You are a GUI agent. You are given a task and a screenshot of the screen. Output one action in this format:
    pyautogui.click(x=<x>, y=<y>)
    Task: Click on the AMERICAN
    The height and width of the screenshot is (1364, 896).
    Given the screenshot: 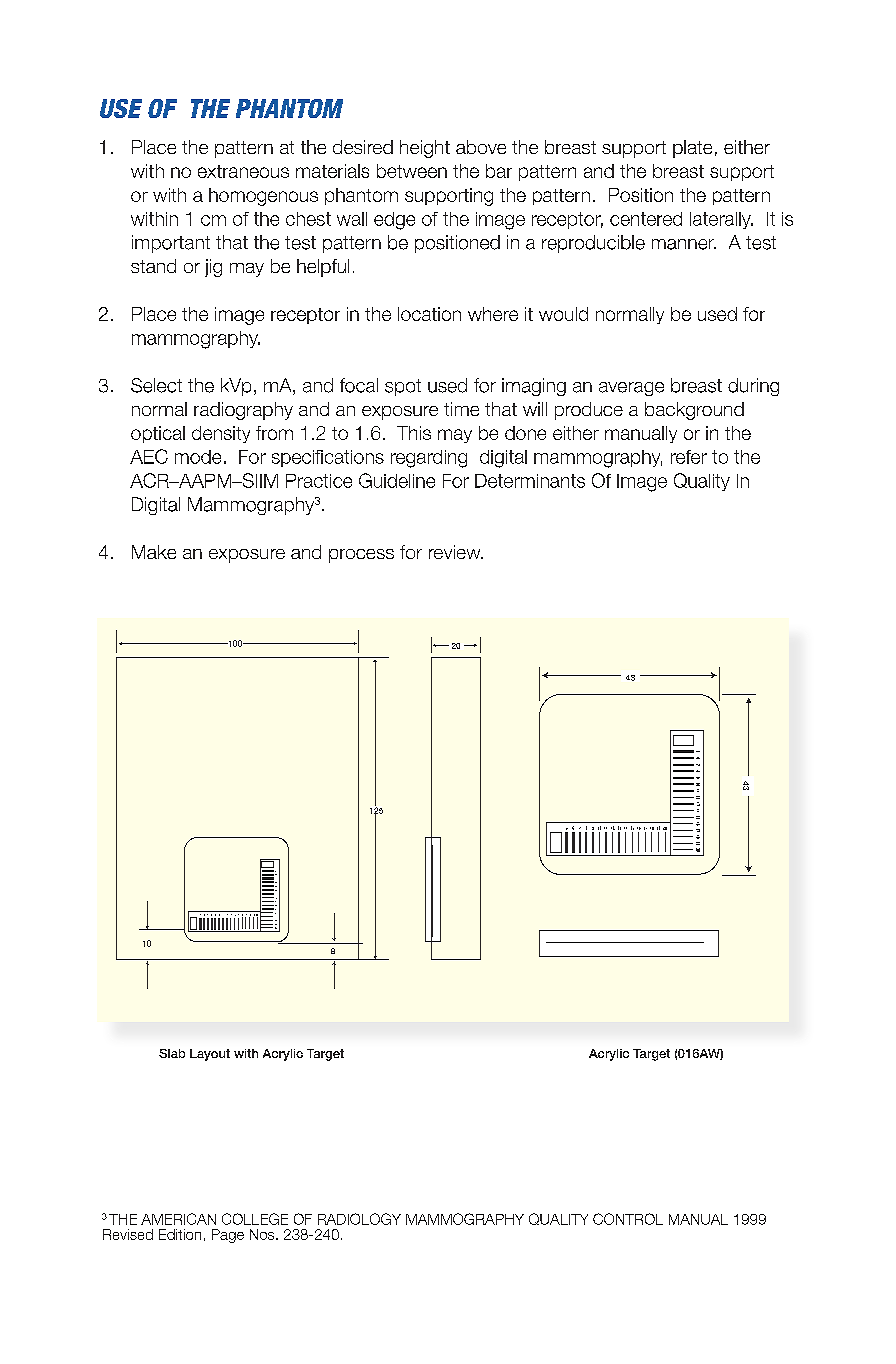 What is the action you would take?
    pyautogui.click(x=178, y=1219)
